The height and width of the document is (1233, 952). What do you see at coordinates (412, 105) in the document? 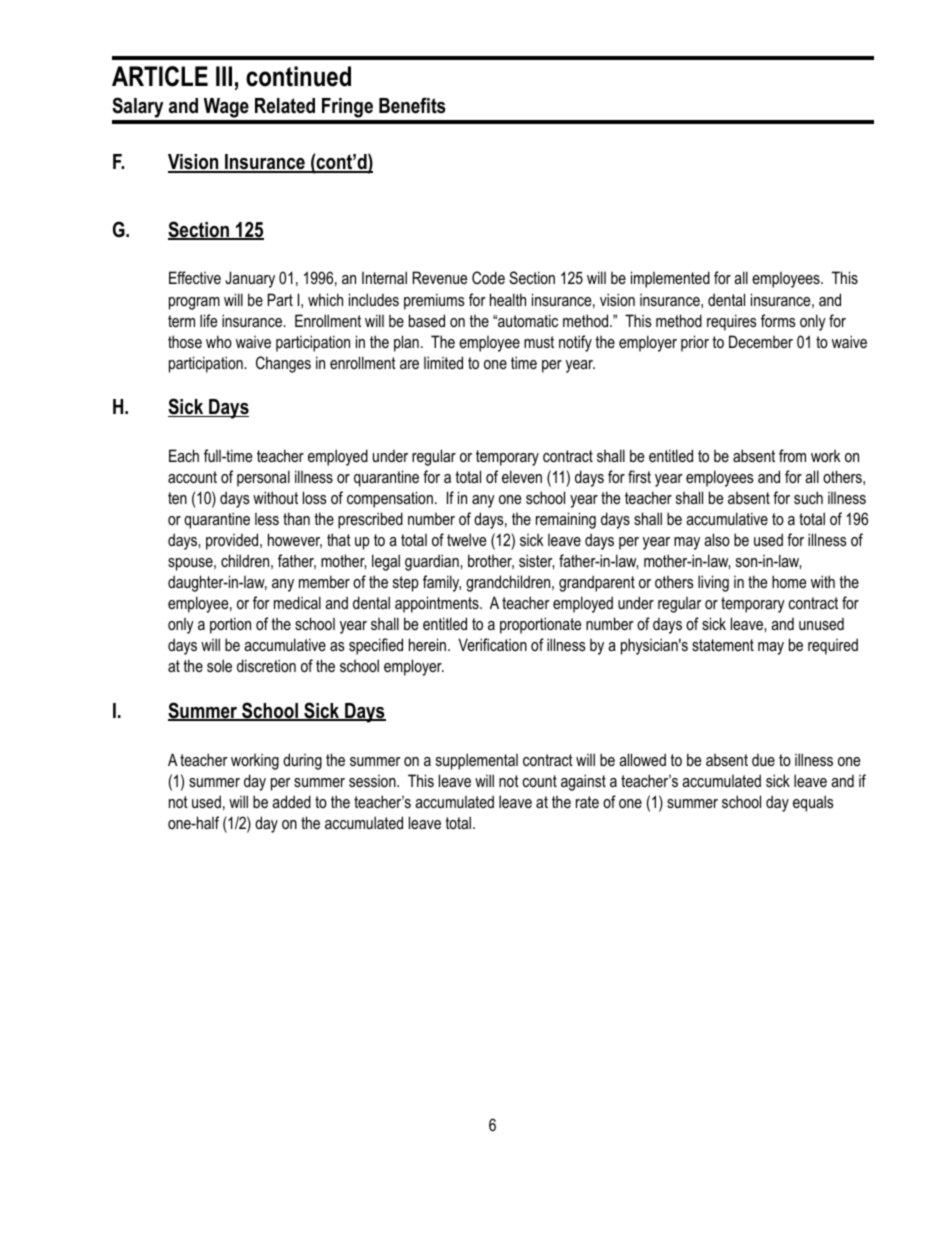
I see `Benefits` at bounding box center [412, 105].
